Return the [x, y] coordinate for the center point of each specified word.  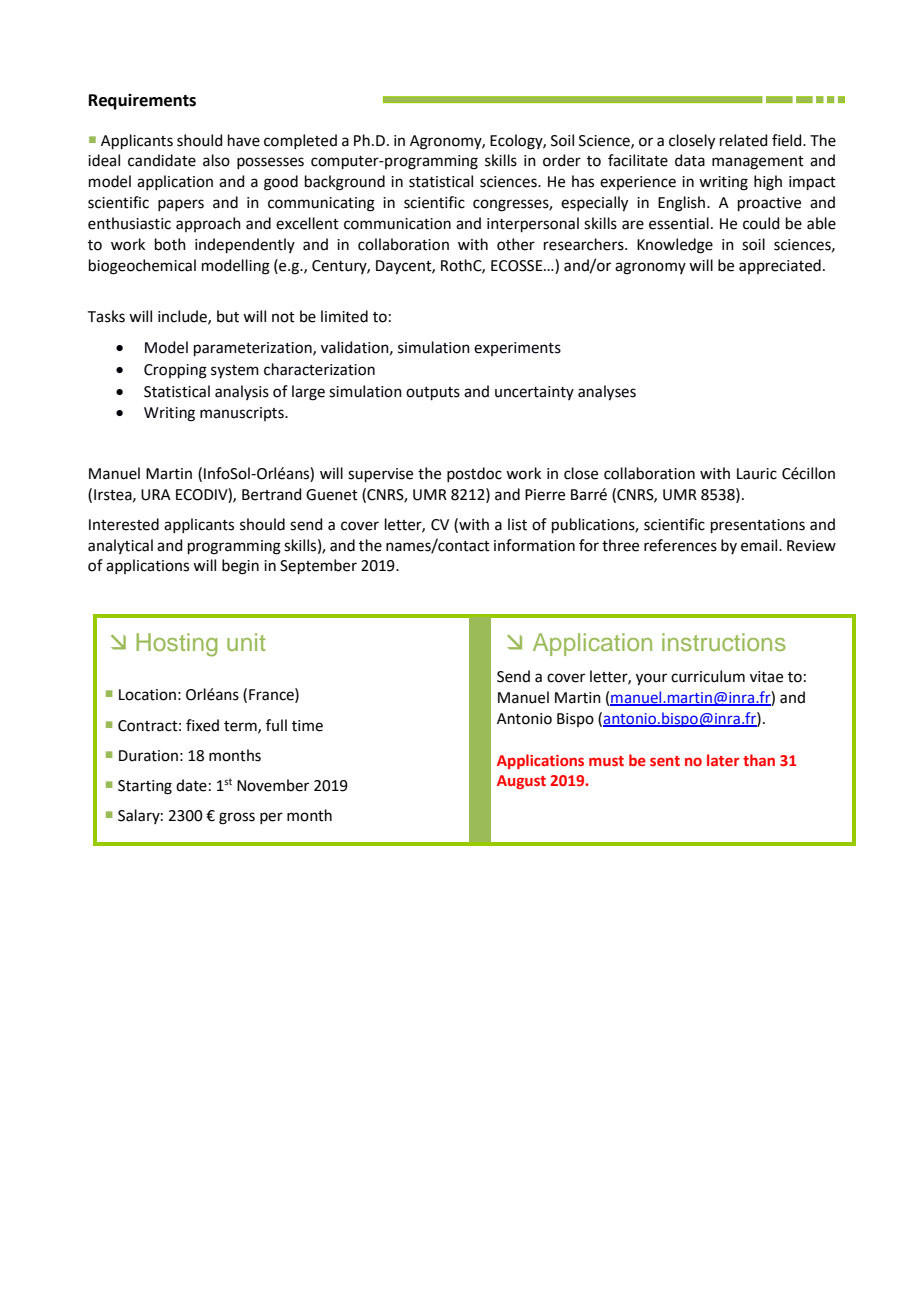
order [562, 160]
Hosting [176, 645]
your [651, 679]
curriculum [708, 676]
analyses [607, 393]
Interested [124, 524]
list [517, 524]
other [516, 244]
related [744, 140]
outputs [433, 393]
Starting [145, 787]
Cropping [175, 371]
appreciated [780, 266]
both [170, 244]
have [244, 140]
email [760, 545]
